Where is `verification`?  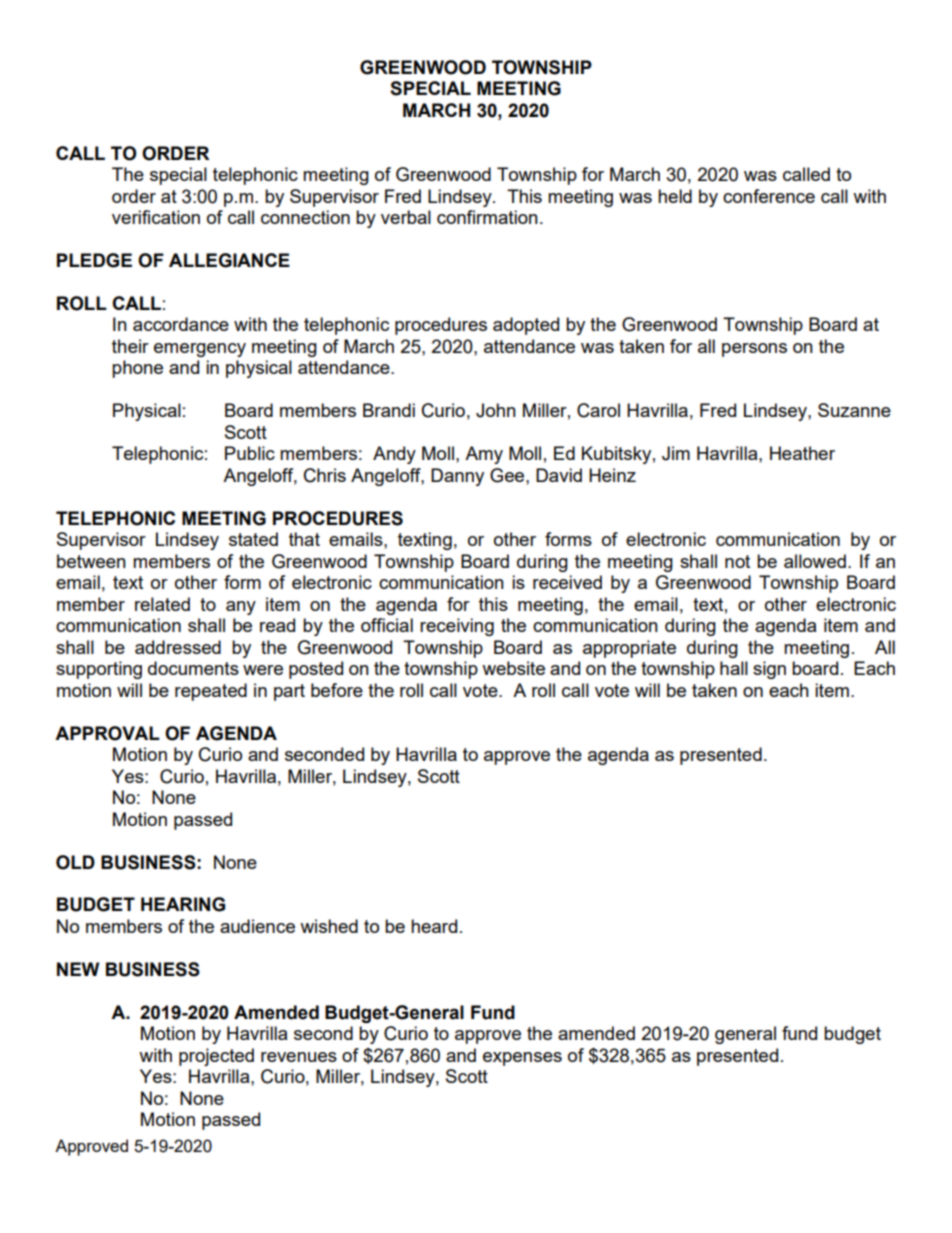 verification is located at coordinates (156, 217).
